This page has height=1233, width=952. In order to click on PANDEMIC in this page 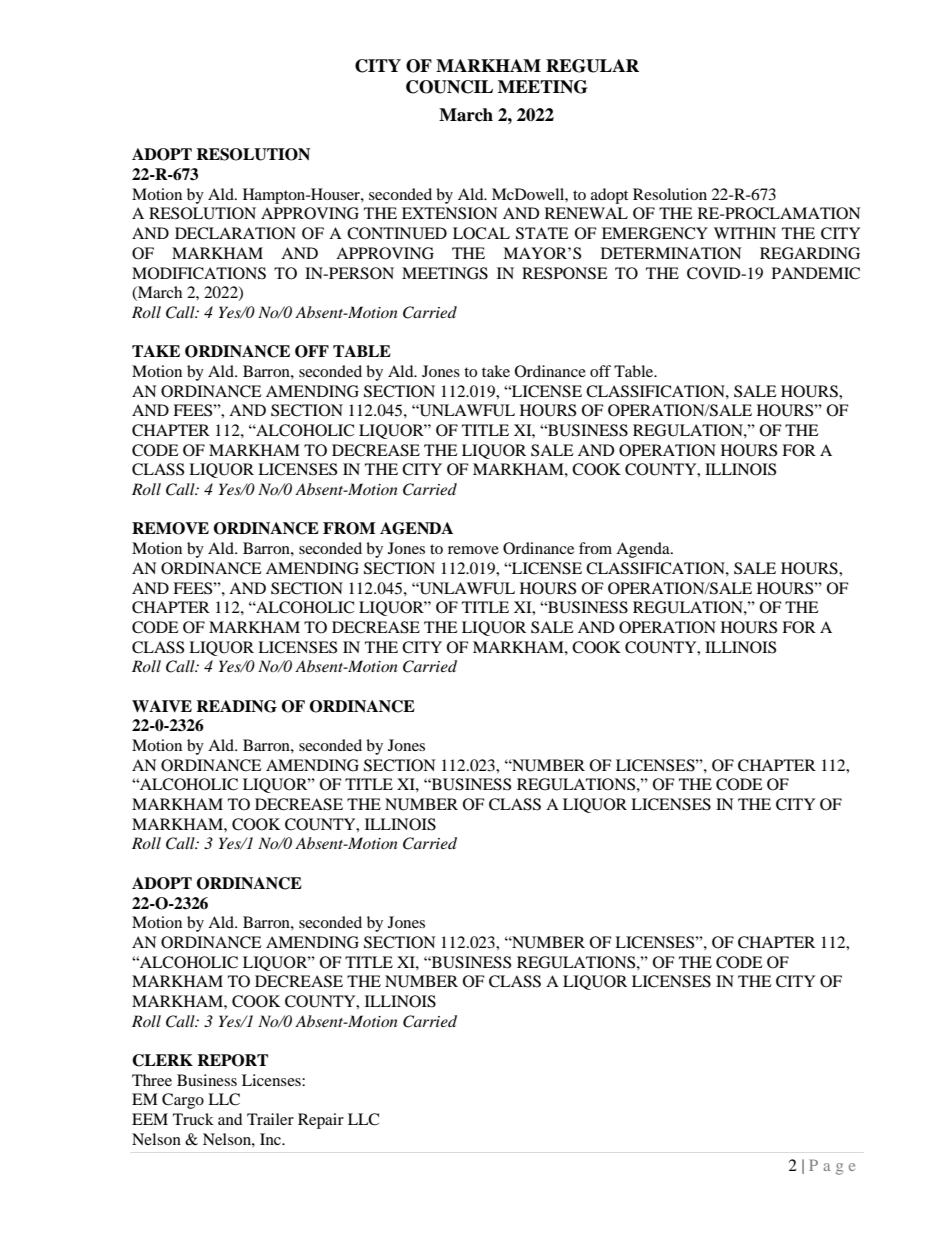, I will do `click(816, 273)`.
